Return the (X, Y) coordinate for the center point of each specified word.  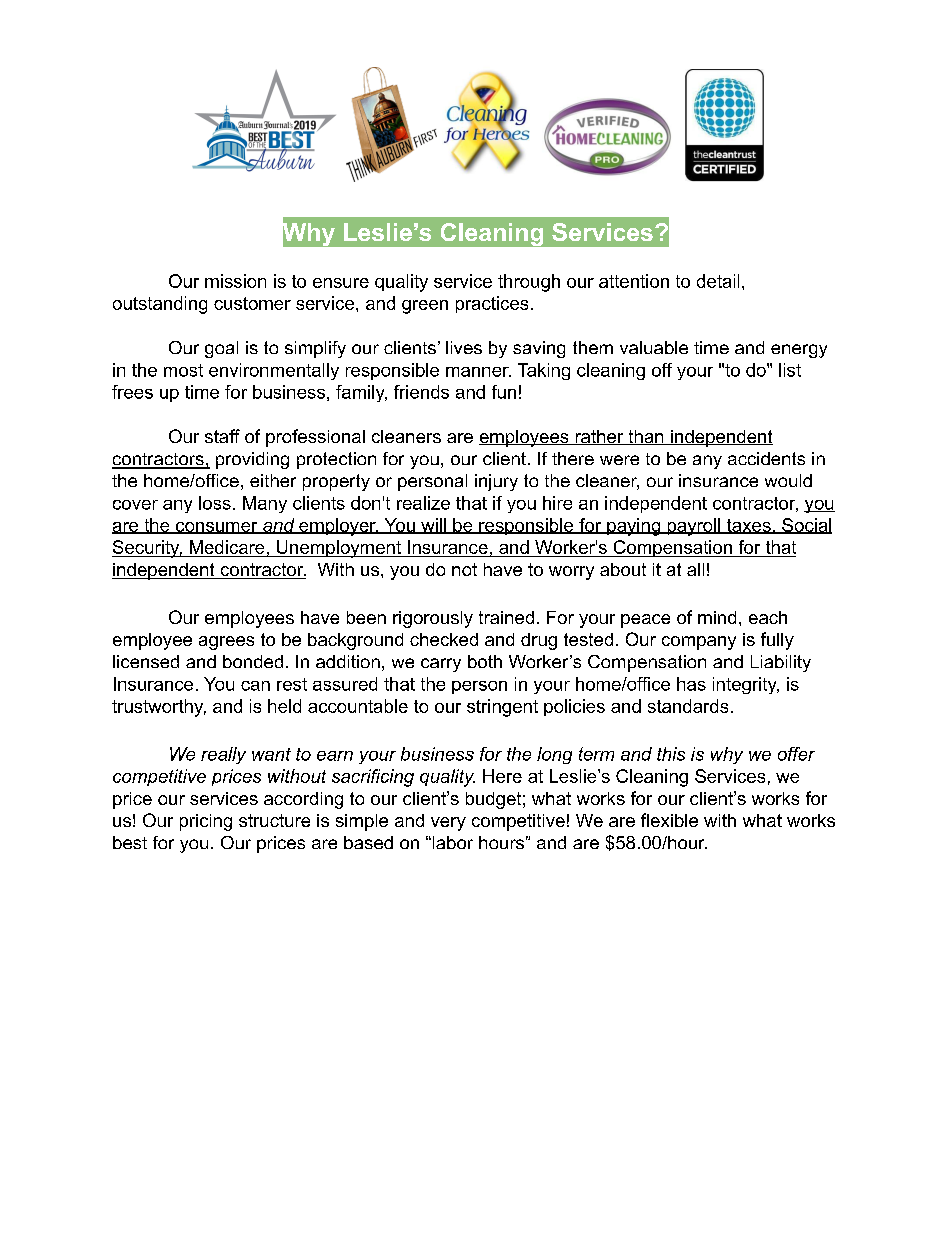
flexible (669, 820)
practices (492, 304)
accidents (766, 458)
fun (504, 392)
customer (252, 303)
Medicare (227, 548)
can (255, 686)
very (448, 824)
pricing (206, 822)
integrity (746, 685)
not (464, 569)
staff (222, 436)
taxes (748, 526)
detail (718, 281)
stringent (502, 708)
